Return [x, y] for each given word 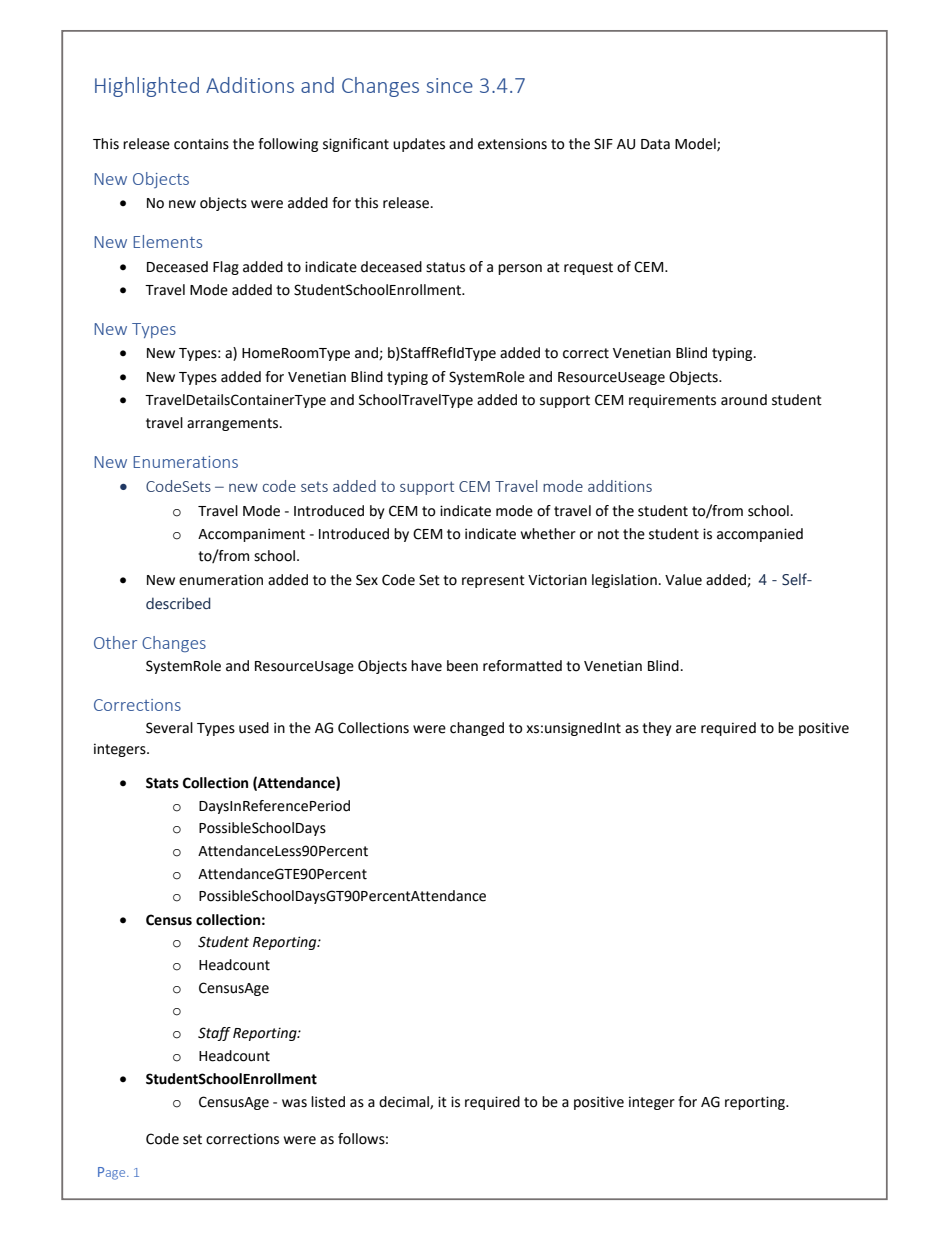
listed [328, 1102]
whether [548, 534]
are [686, 729]
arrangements [234, 424]
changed [477, 729]
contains [201, 144]
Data [655, 144]
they [657, 729]
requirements [672, 401]
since [449, 85]
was [294, 1103]
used [254, 728]
